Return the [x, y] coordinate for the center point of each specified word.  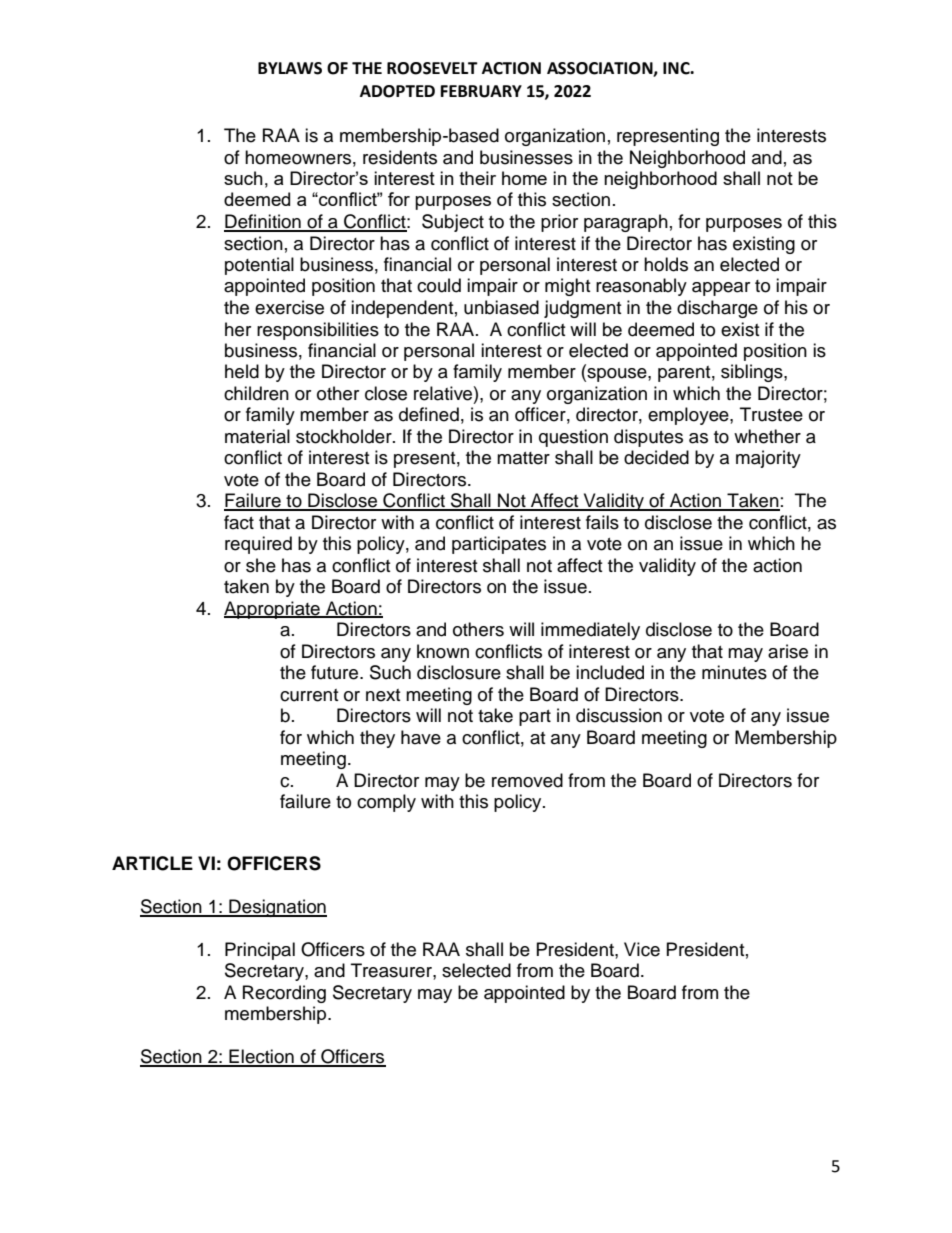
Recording [284, 994]
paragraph [626, 223]
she [261, 565]
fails [602, 522]
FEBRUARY [481, 91]
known [443, 651]
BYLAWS [290, 68]
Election [261, 1057]
